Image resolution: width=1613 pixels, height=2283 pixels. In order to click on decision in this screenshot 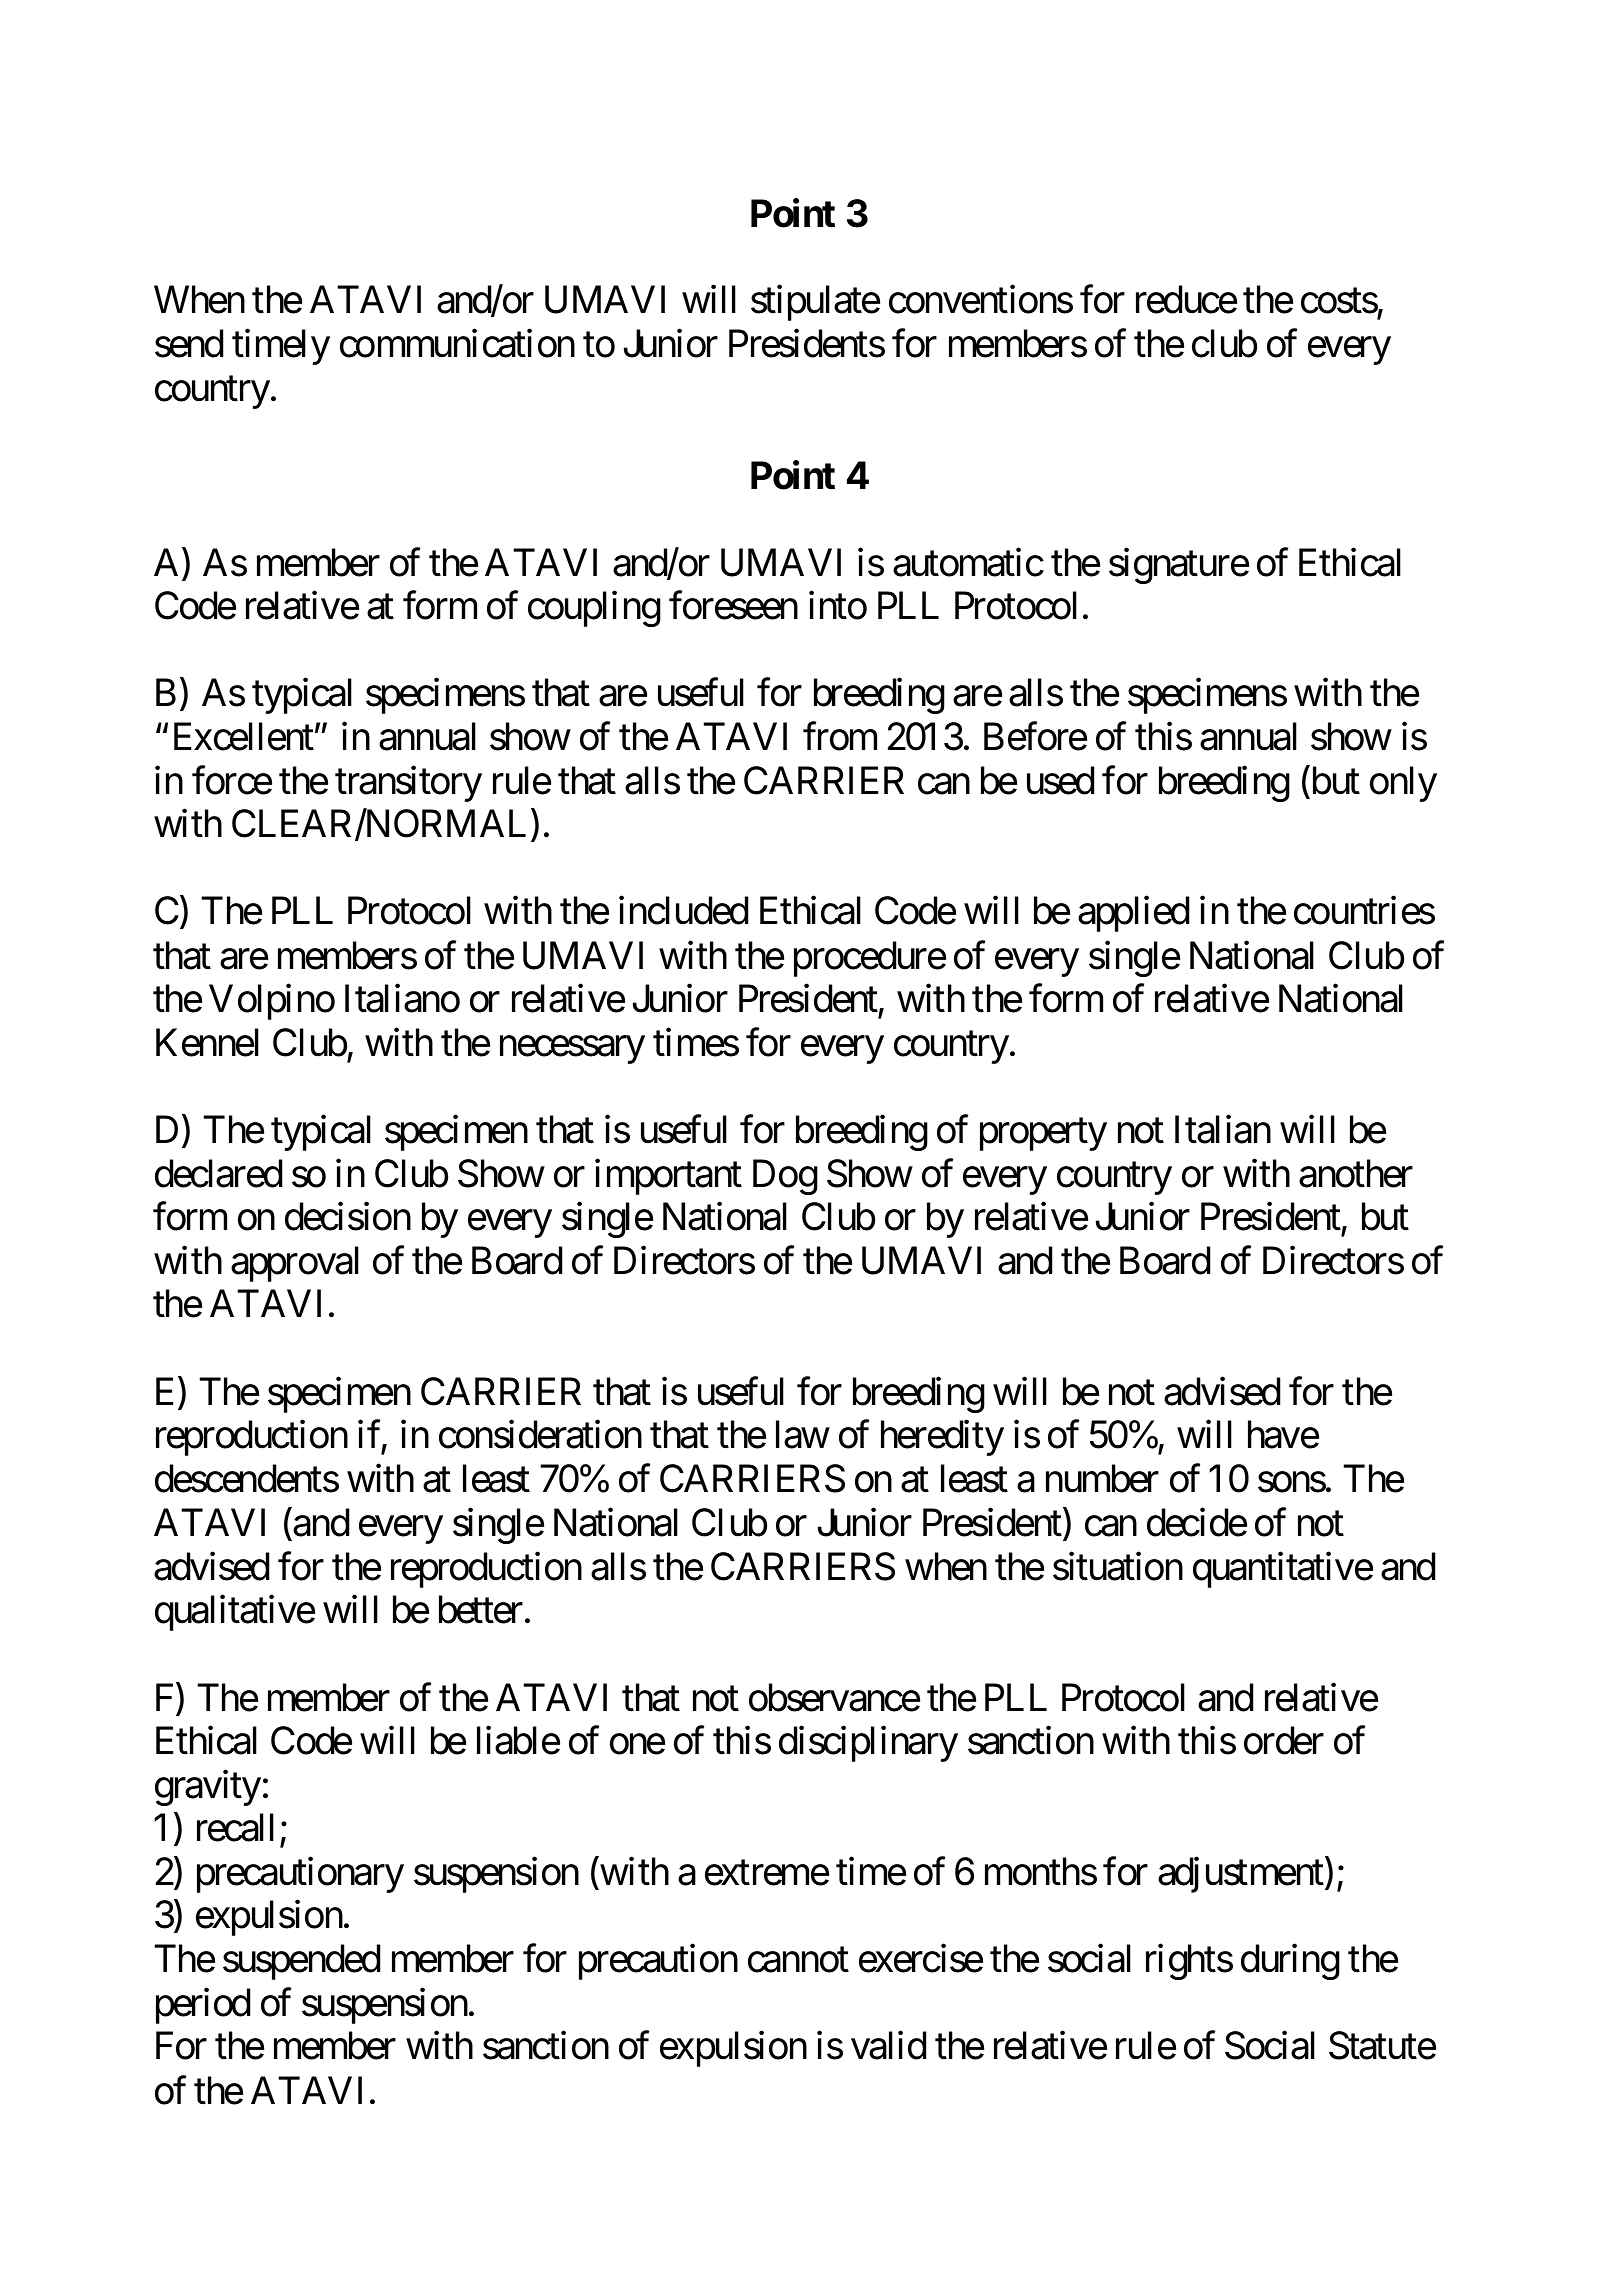, I will do `click(348, 1217)`.
